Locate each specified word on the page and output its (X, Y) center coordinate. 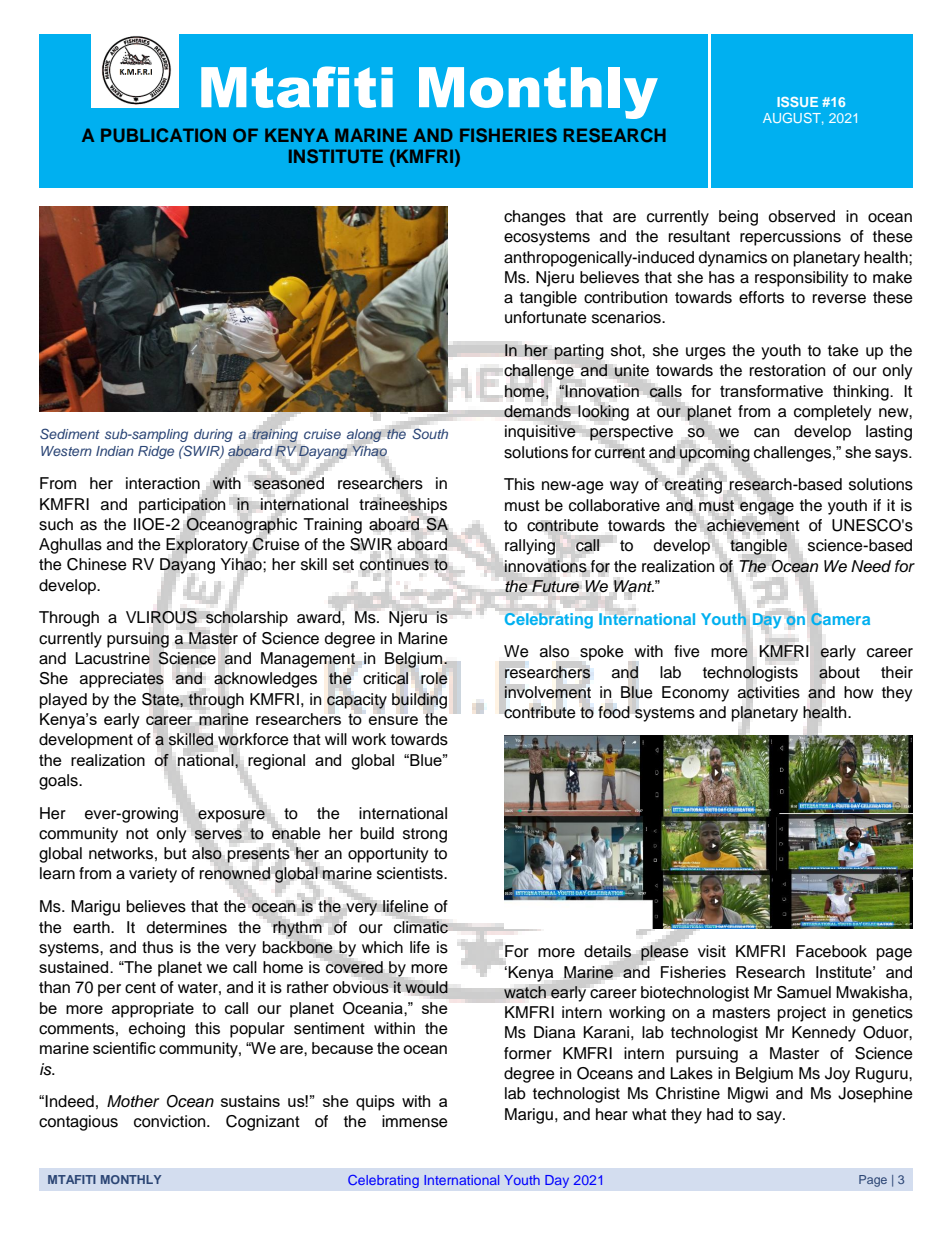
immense (415, 1121)
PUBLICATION (163, 135)
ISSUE (797, 102)
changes (535, 218)
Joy (837, 1075)
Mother (133, 1101)
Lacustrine (112, 658)
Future (555, 586)
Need (871, 566)
